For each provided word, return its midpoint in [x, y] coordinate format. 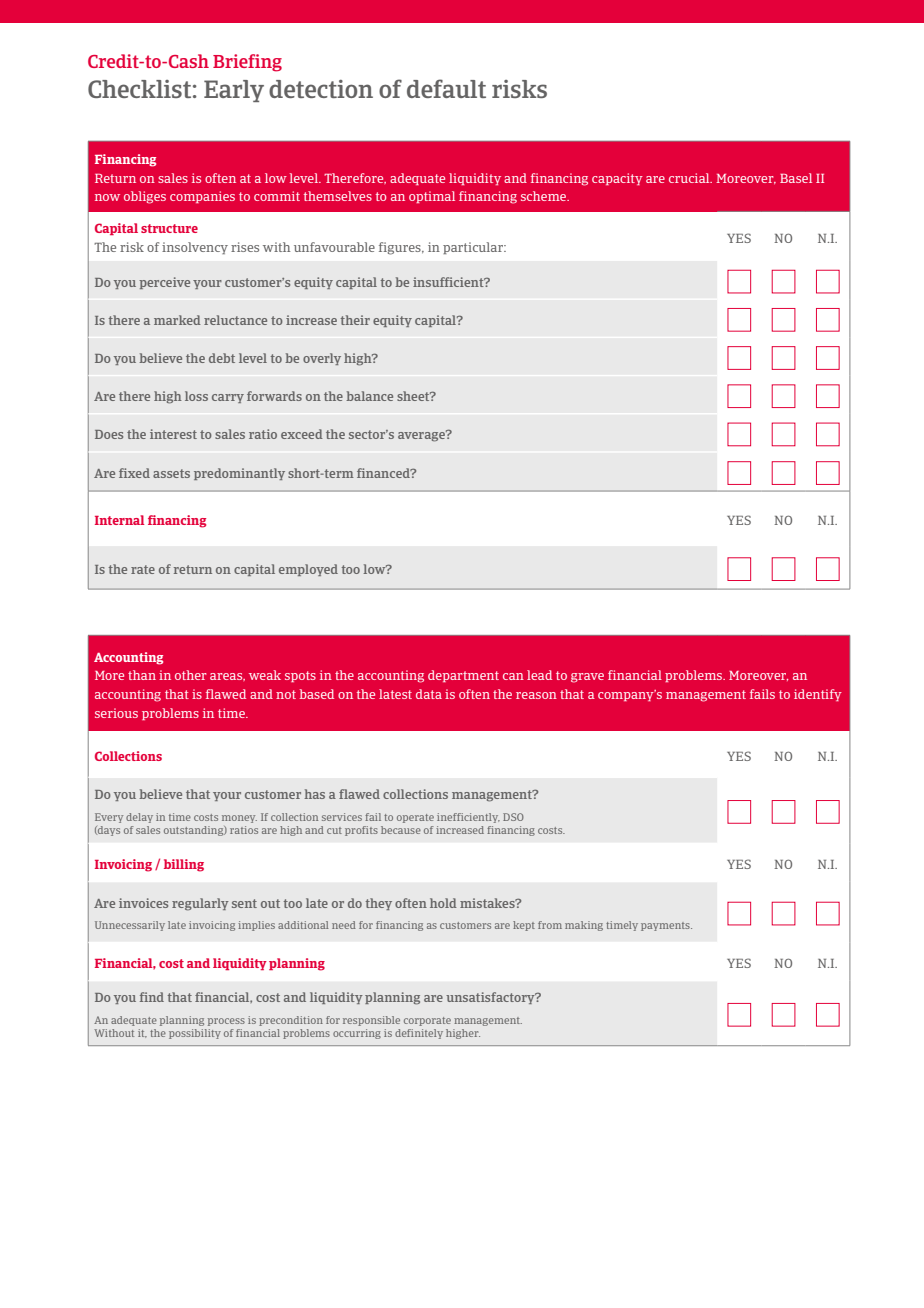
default [446, 88]
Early [234, 91]
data [429, 694]
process [226, 1022]
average [422, 436]
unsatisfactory [491, 998]
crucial [690, 178]
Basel [796, 178]
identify [818, 695]
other [191, 675]
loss [196, 396]
